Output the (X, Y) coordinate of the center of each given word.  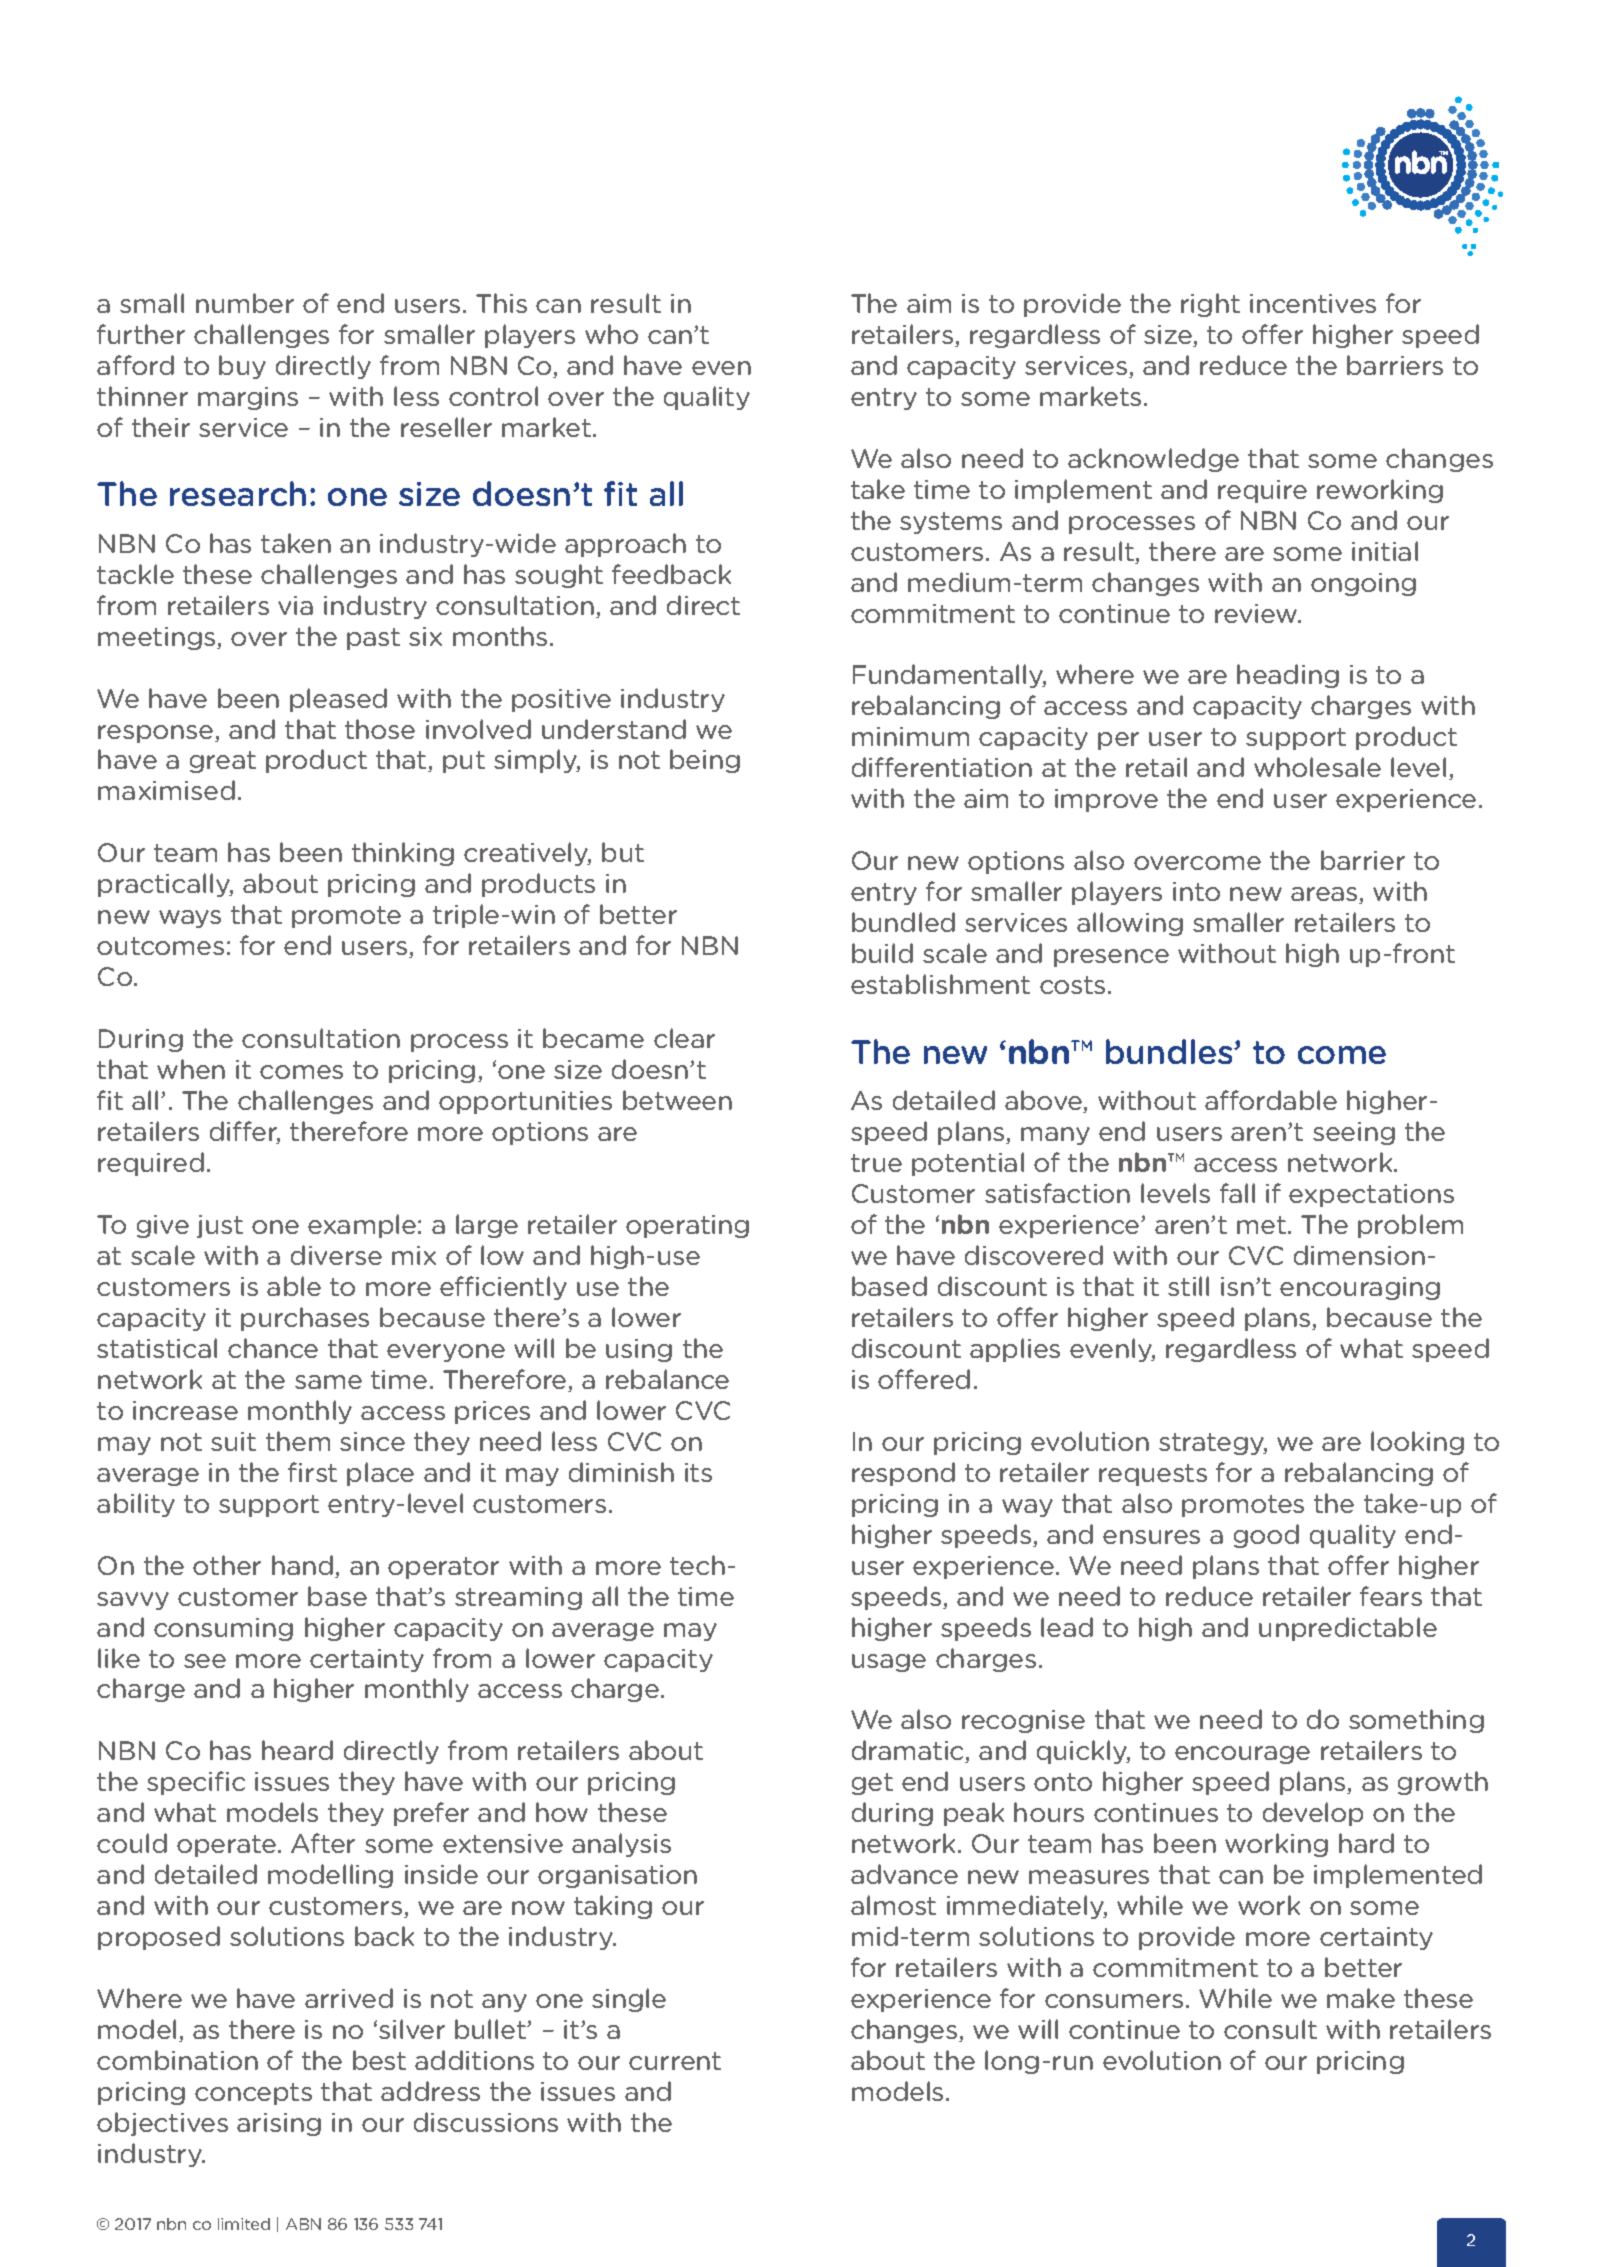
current (675, 2061)
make (1361, 1998)
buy (242, 367)
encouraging (1360, 1288)
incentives (1313, 303)
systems (951, 523)
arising (279, 2124)
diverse (336, 1255)
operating (687, 1226)
